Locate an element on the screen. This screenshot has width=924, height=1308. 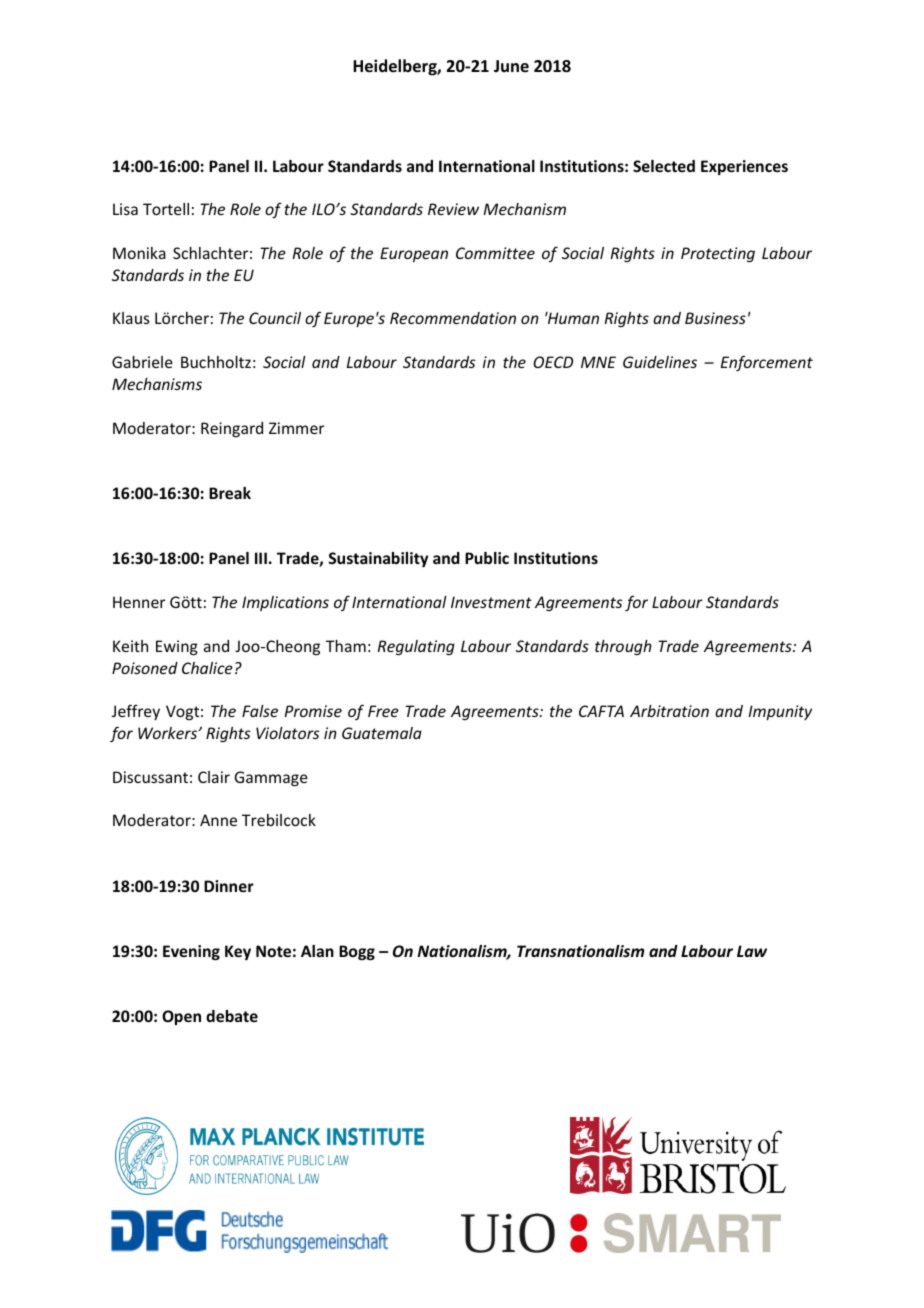
Open is located at coordinates (181, 1017).
